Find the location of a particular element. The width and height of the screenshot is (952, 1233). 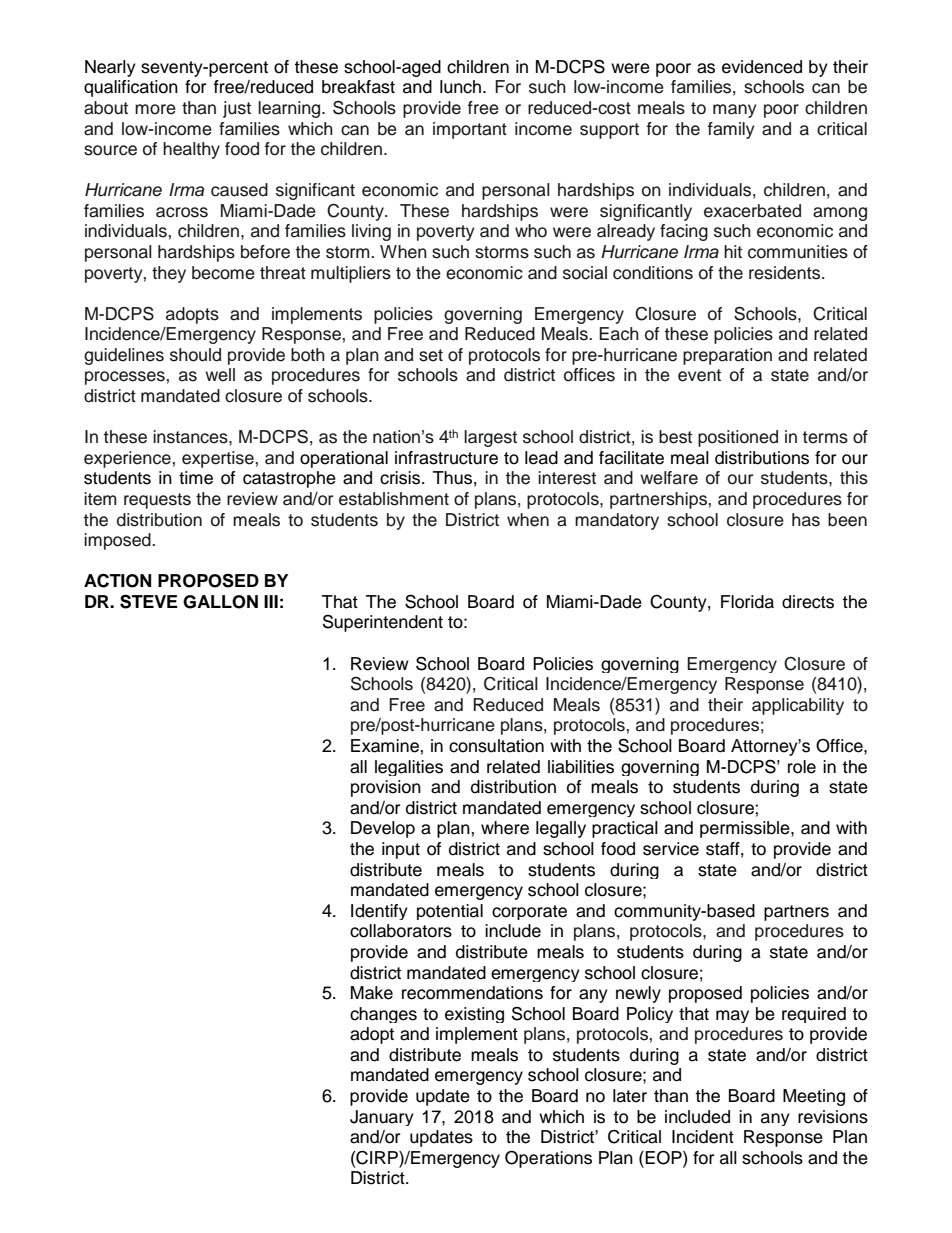

largest is located at coordinates (490, 438).
